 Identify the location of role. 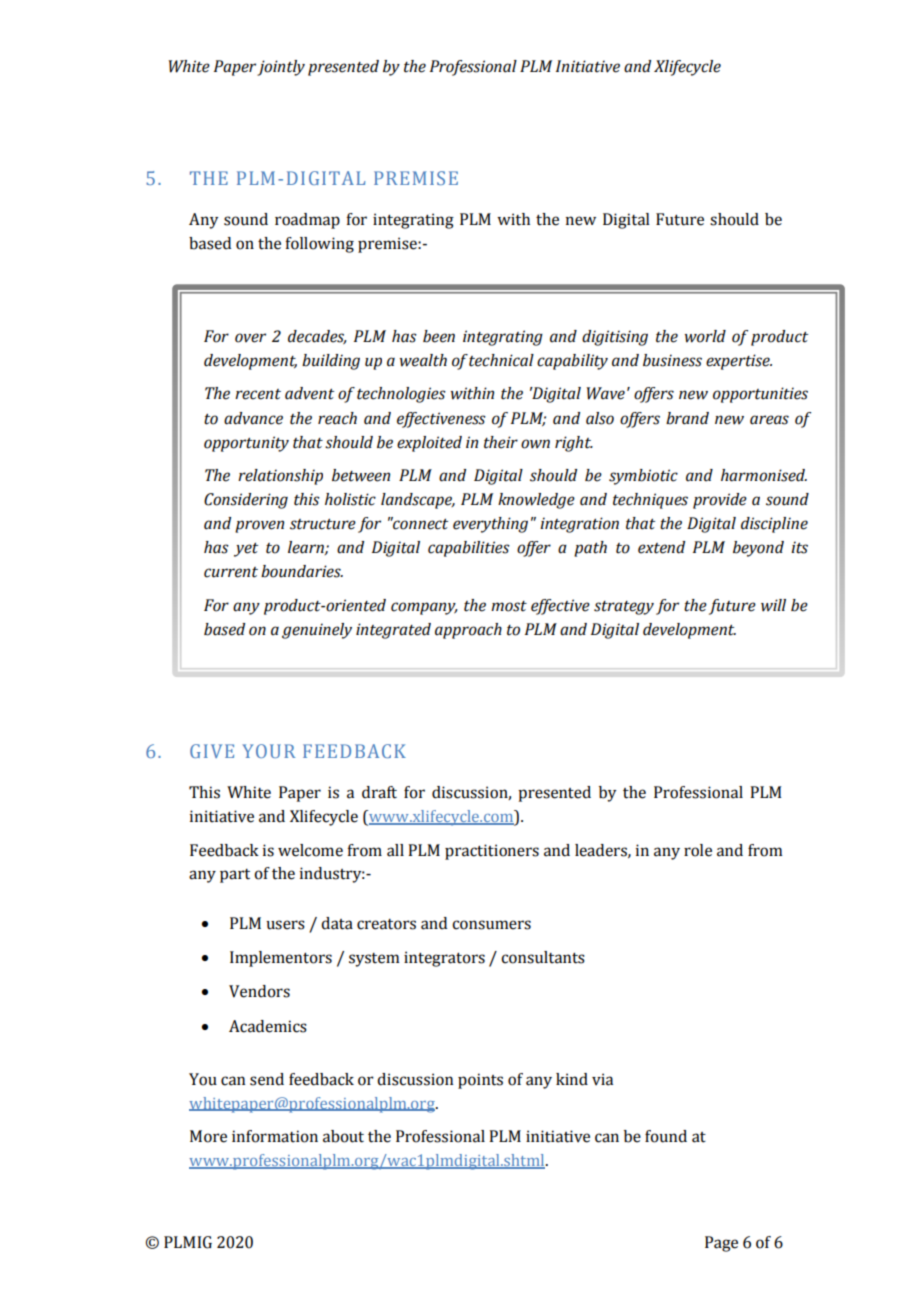
(698, 850).
